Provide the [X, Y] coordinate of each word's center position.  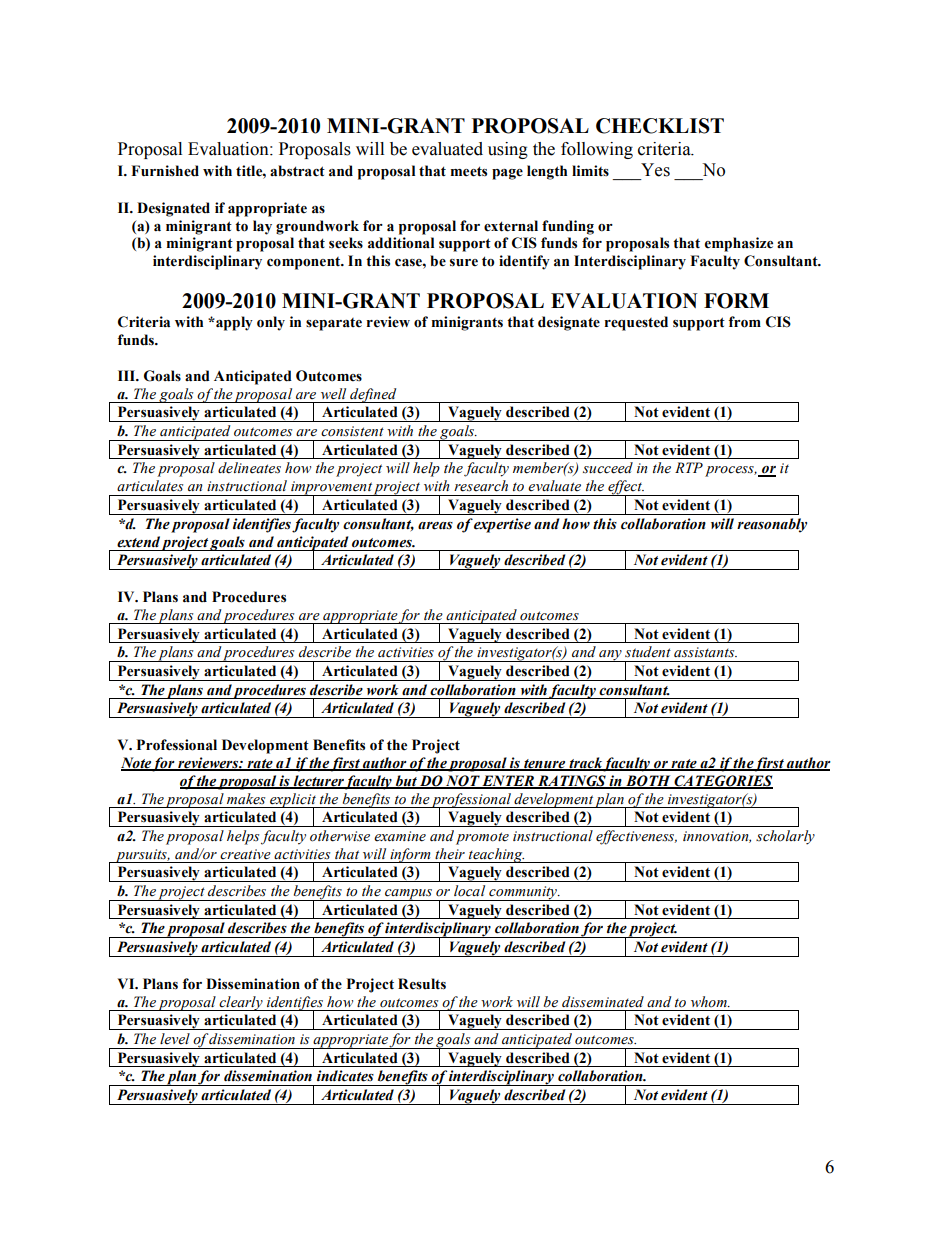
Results [422, 984]
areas [435, 526]
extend [138, 542]
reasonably [772, 525]
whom [710, 1001]
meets [469, 171]
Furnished [165, 171]
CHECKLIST [660, 126]
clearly [241, 1003]
